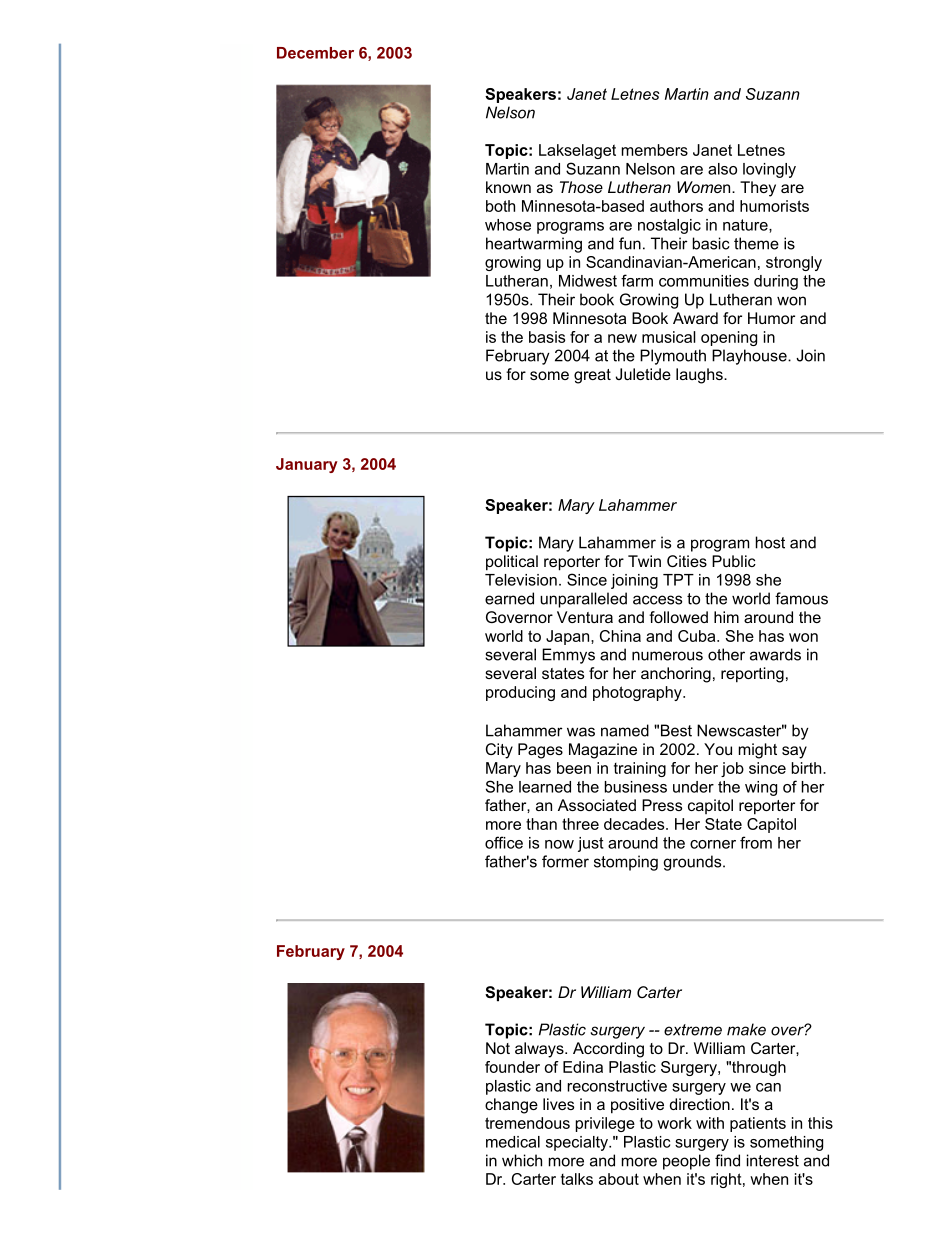 The width and height of the screenshot is (952, 1233). I want to click on medical, so click(513, 1142).
